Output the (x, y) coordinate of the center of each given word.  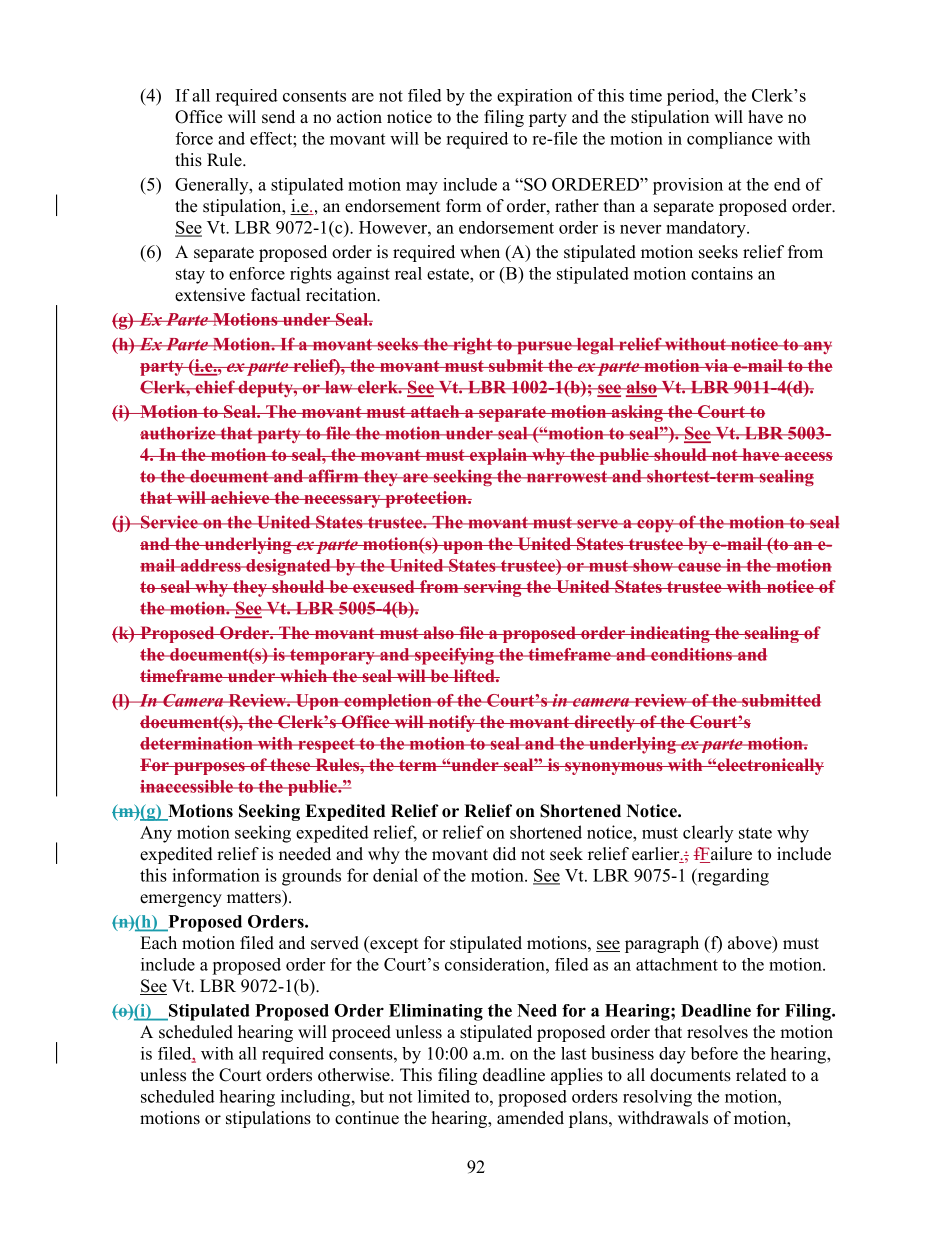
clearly (708, 834)
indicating (670, 634)
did (504, 854)
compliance (729, 140)
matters (255, 897)
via (716, 365)
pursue (544, 347)
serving (493, 588)
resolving (657, 1098)
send (278, 117)
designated (288, 567)
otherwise (355, 1075)
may (422, 188)
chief (215, 387)
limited (444, 1096)
